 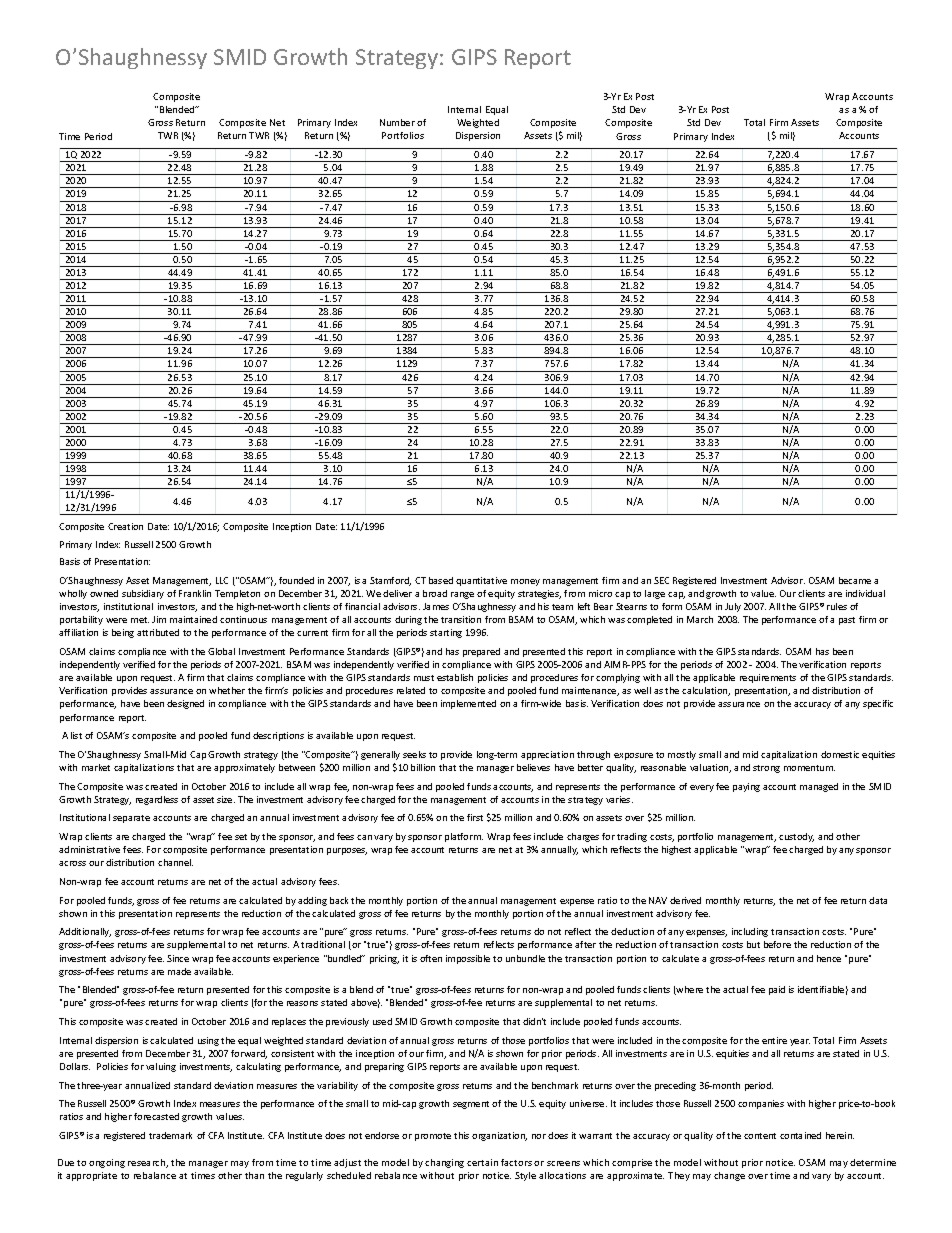 What do you see at coordinates (397, 122) in the page?
I see `Number` at bounding box center [397, 122].
